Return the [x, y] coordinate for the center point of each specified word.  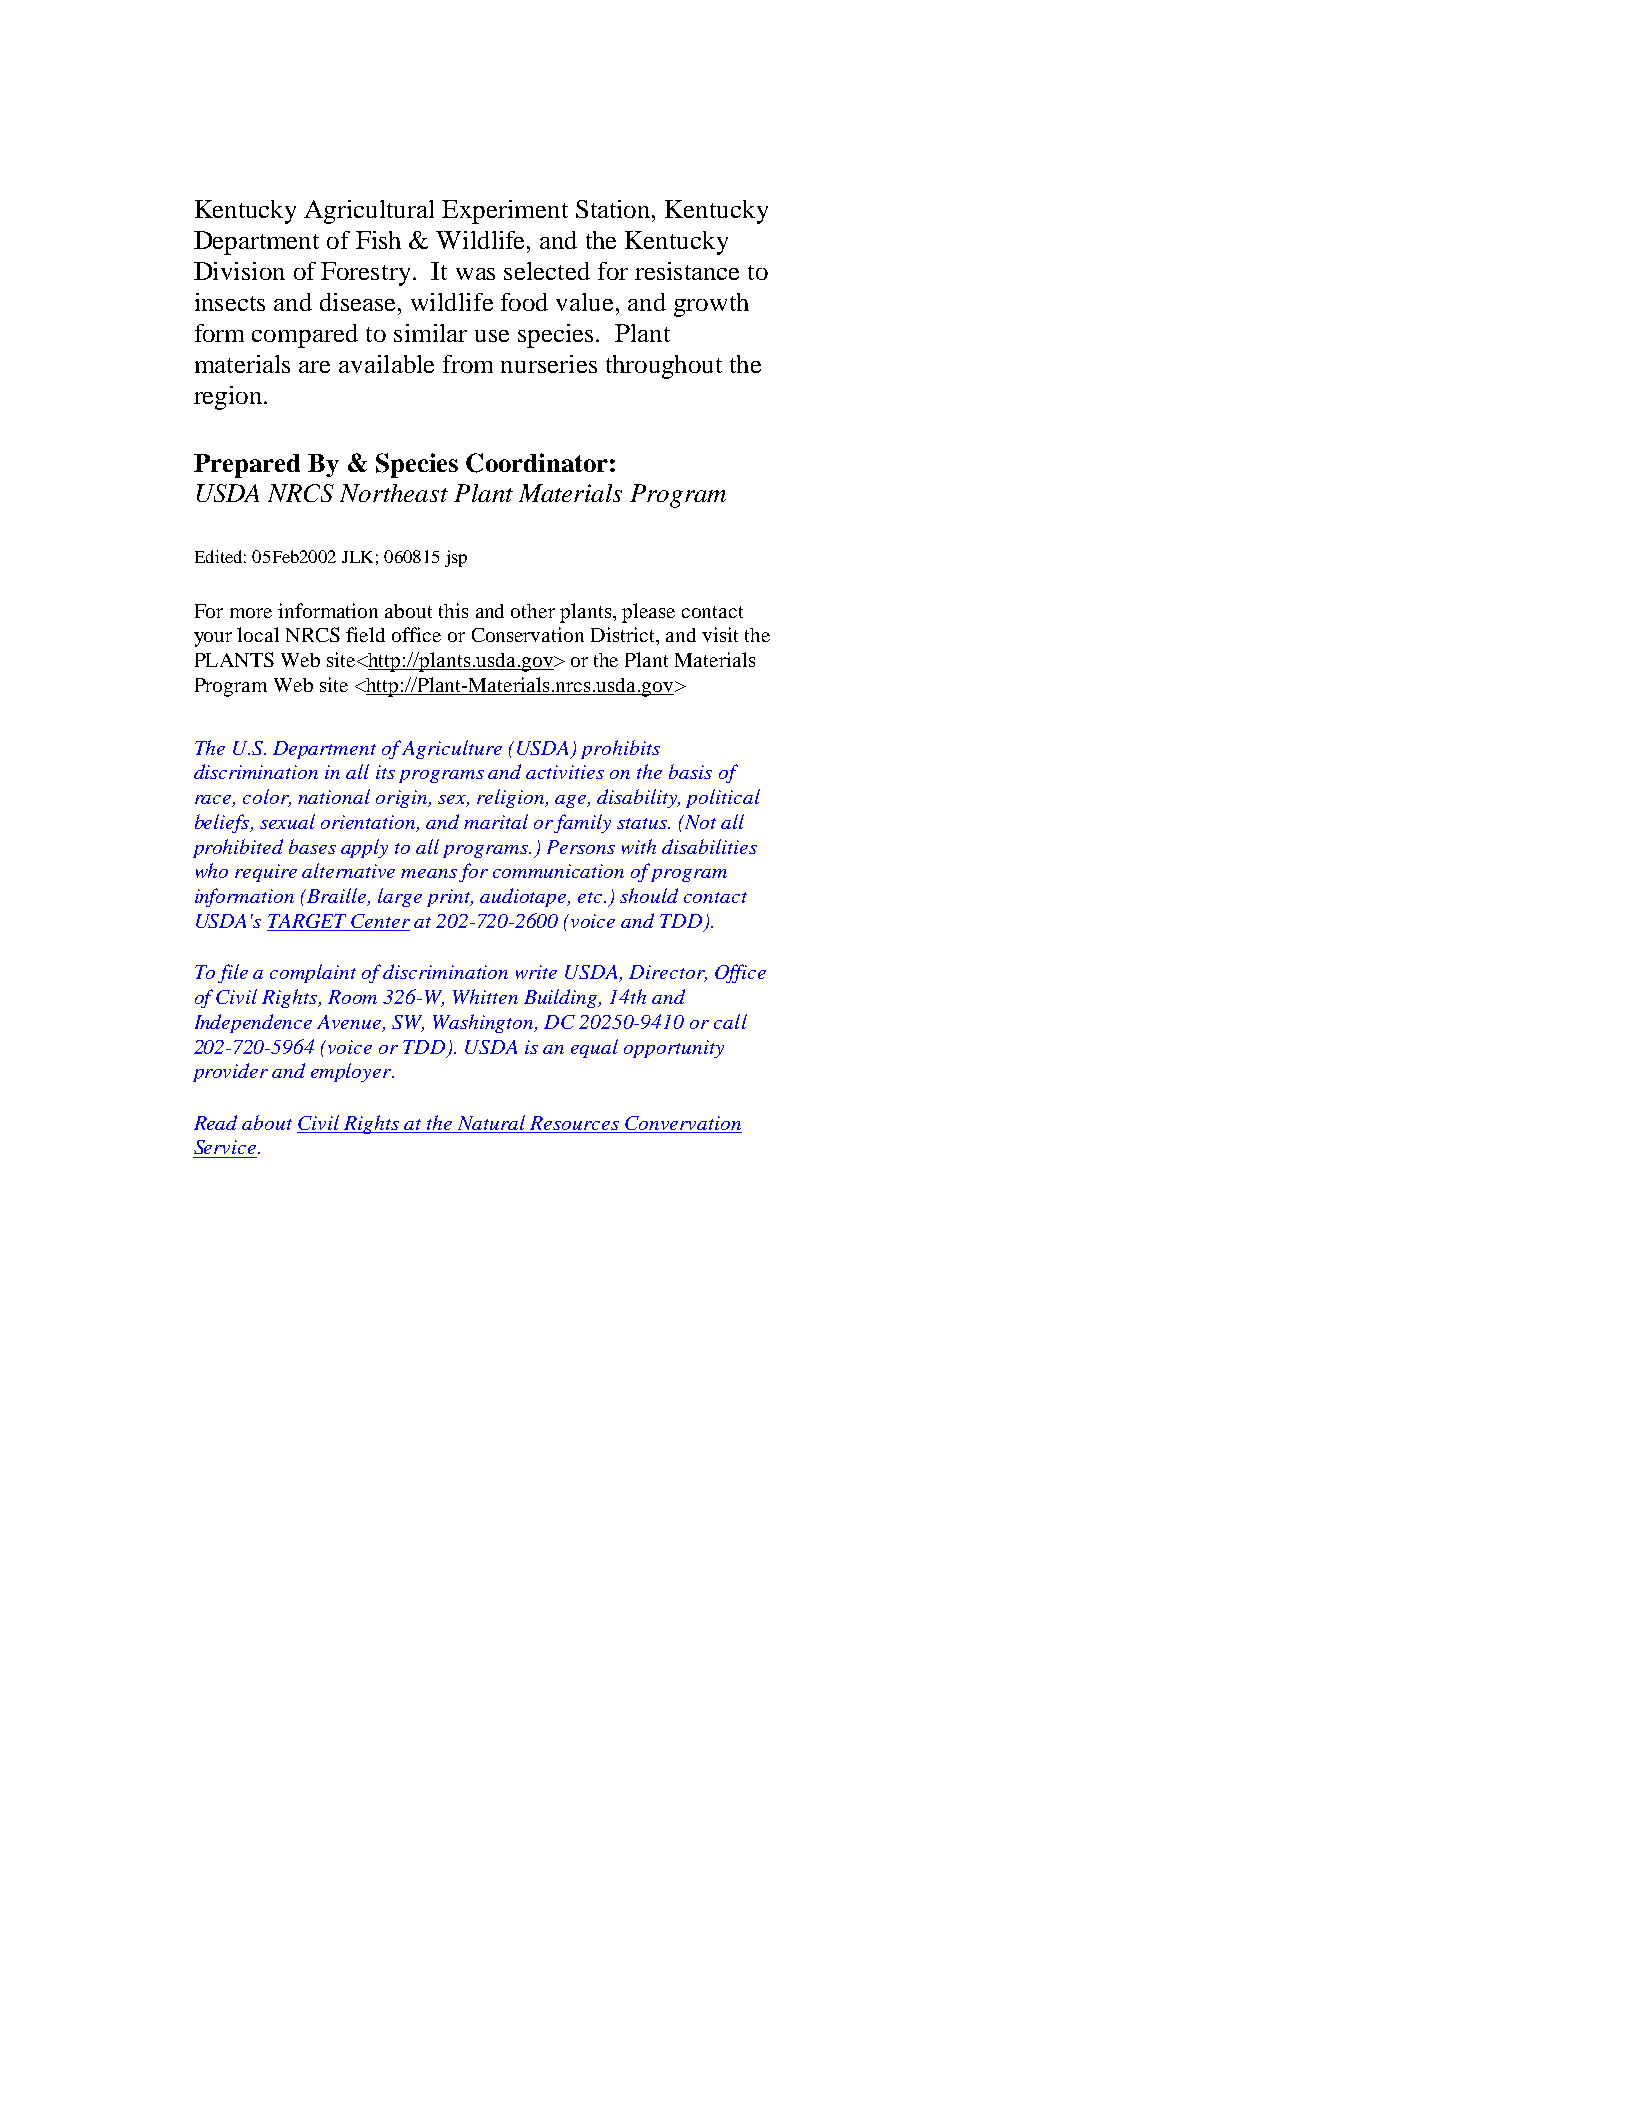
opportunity [674, 1049]
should [649, 895]
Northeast [394, 493]
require [266, 873]
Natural [492, 1124]
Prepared [247, 466]
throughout [664, 367]
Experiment [505, 212]
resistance [687, 271]
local [258, 634]
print [450, 898]
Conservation [528, 634]
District [624, 636]
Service [226, 1147]
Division [239, 271]
